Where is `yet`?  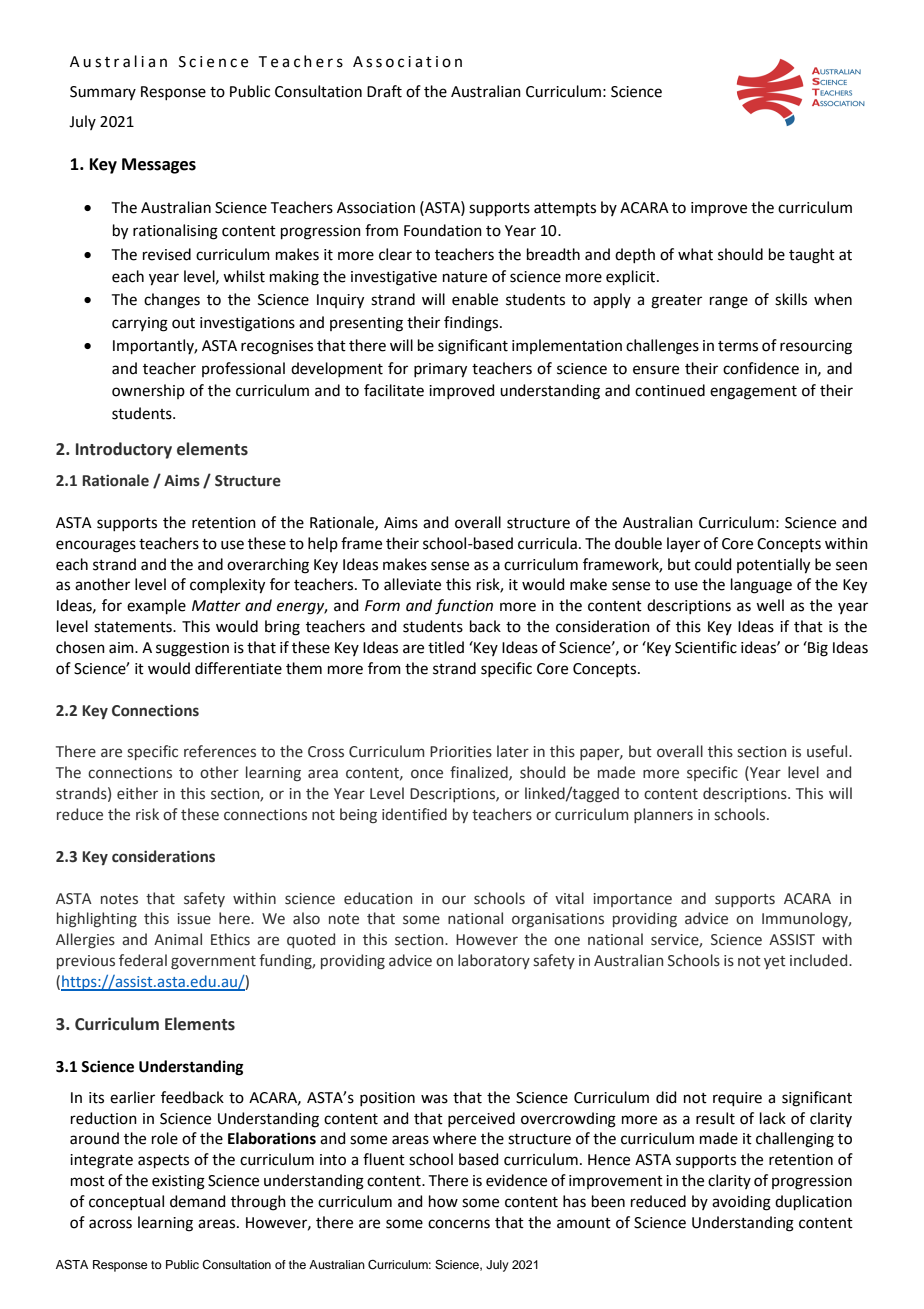 yet is located at coordinates (775, 962).
